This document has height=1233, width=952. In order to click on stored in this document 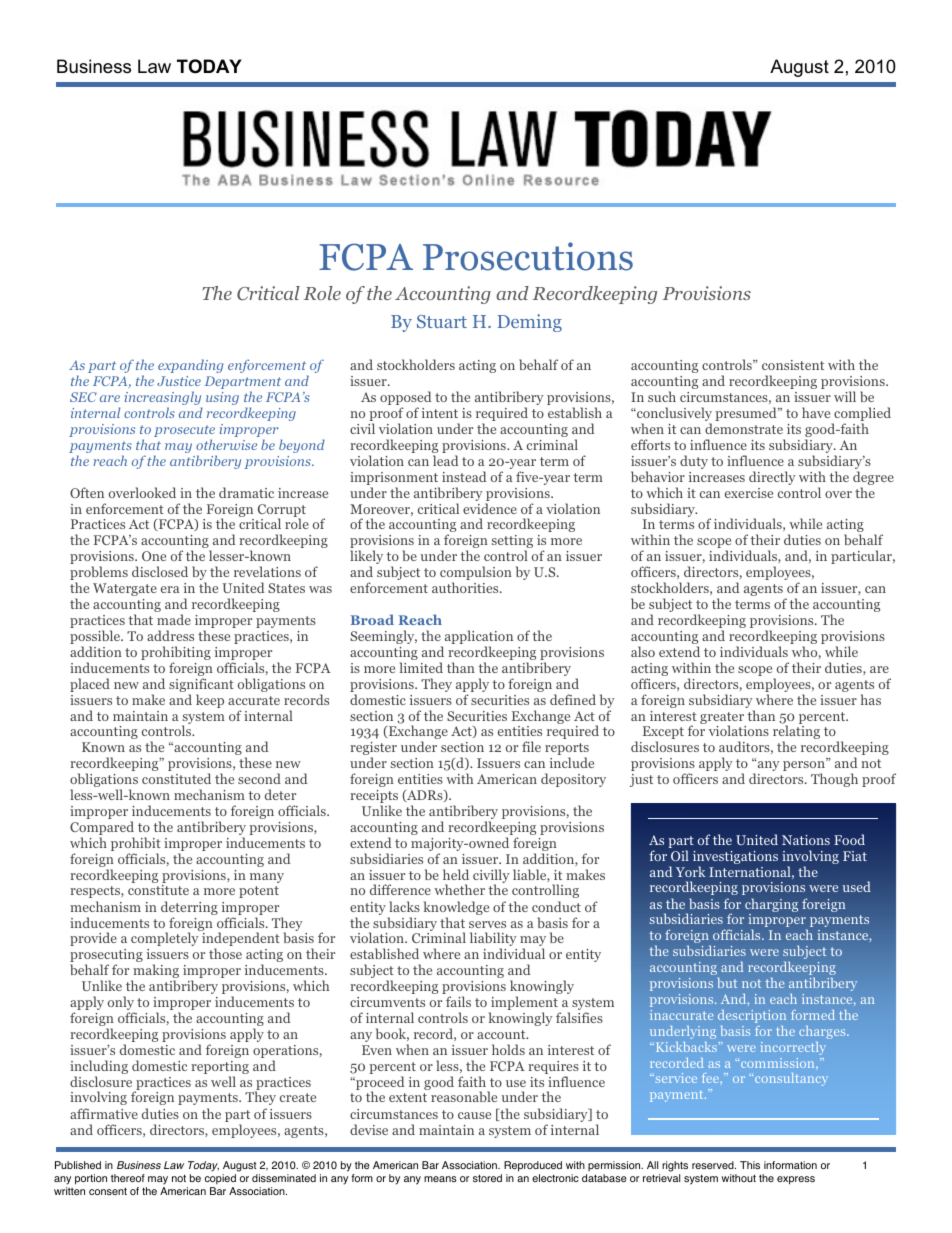, I will do `click(487, 1178)`.
